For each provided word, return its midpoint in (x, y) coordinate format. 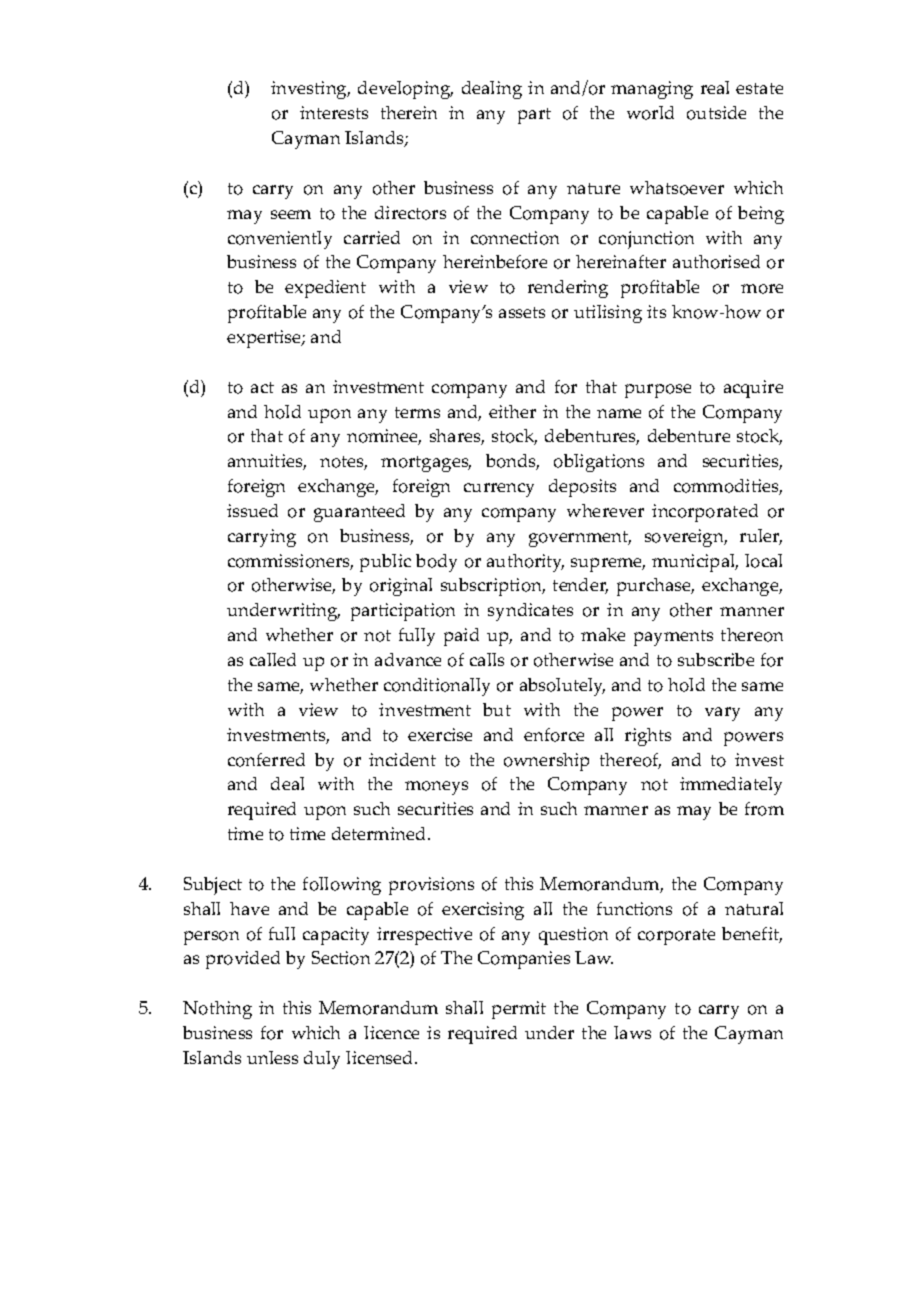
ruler (761, 537)
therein (409, 112)
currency (499, 490)
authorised (716, 262)
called (273, 659)
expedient (325, 289)
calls (487, 659)
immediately (731, 786)
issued (252, 510)
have (249, 908)
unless (272, 1057)
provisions (431, 886)
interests (334, 112)
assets (522, 312)
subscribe (716, 659)
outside (716, 113)
